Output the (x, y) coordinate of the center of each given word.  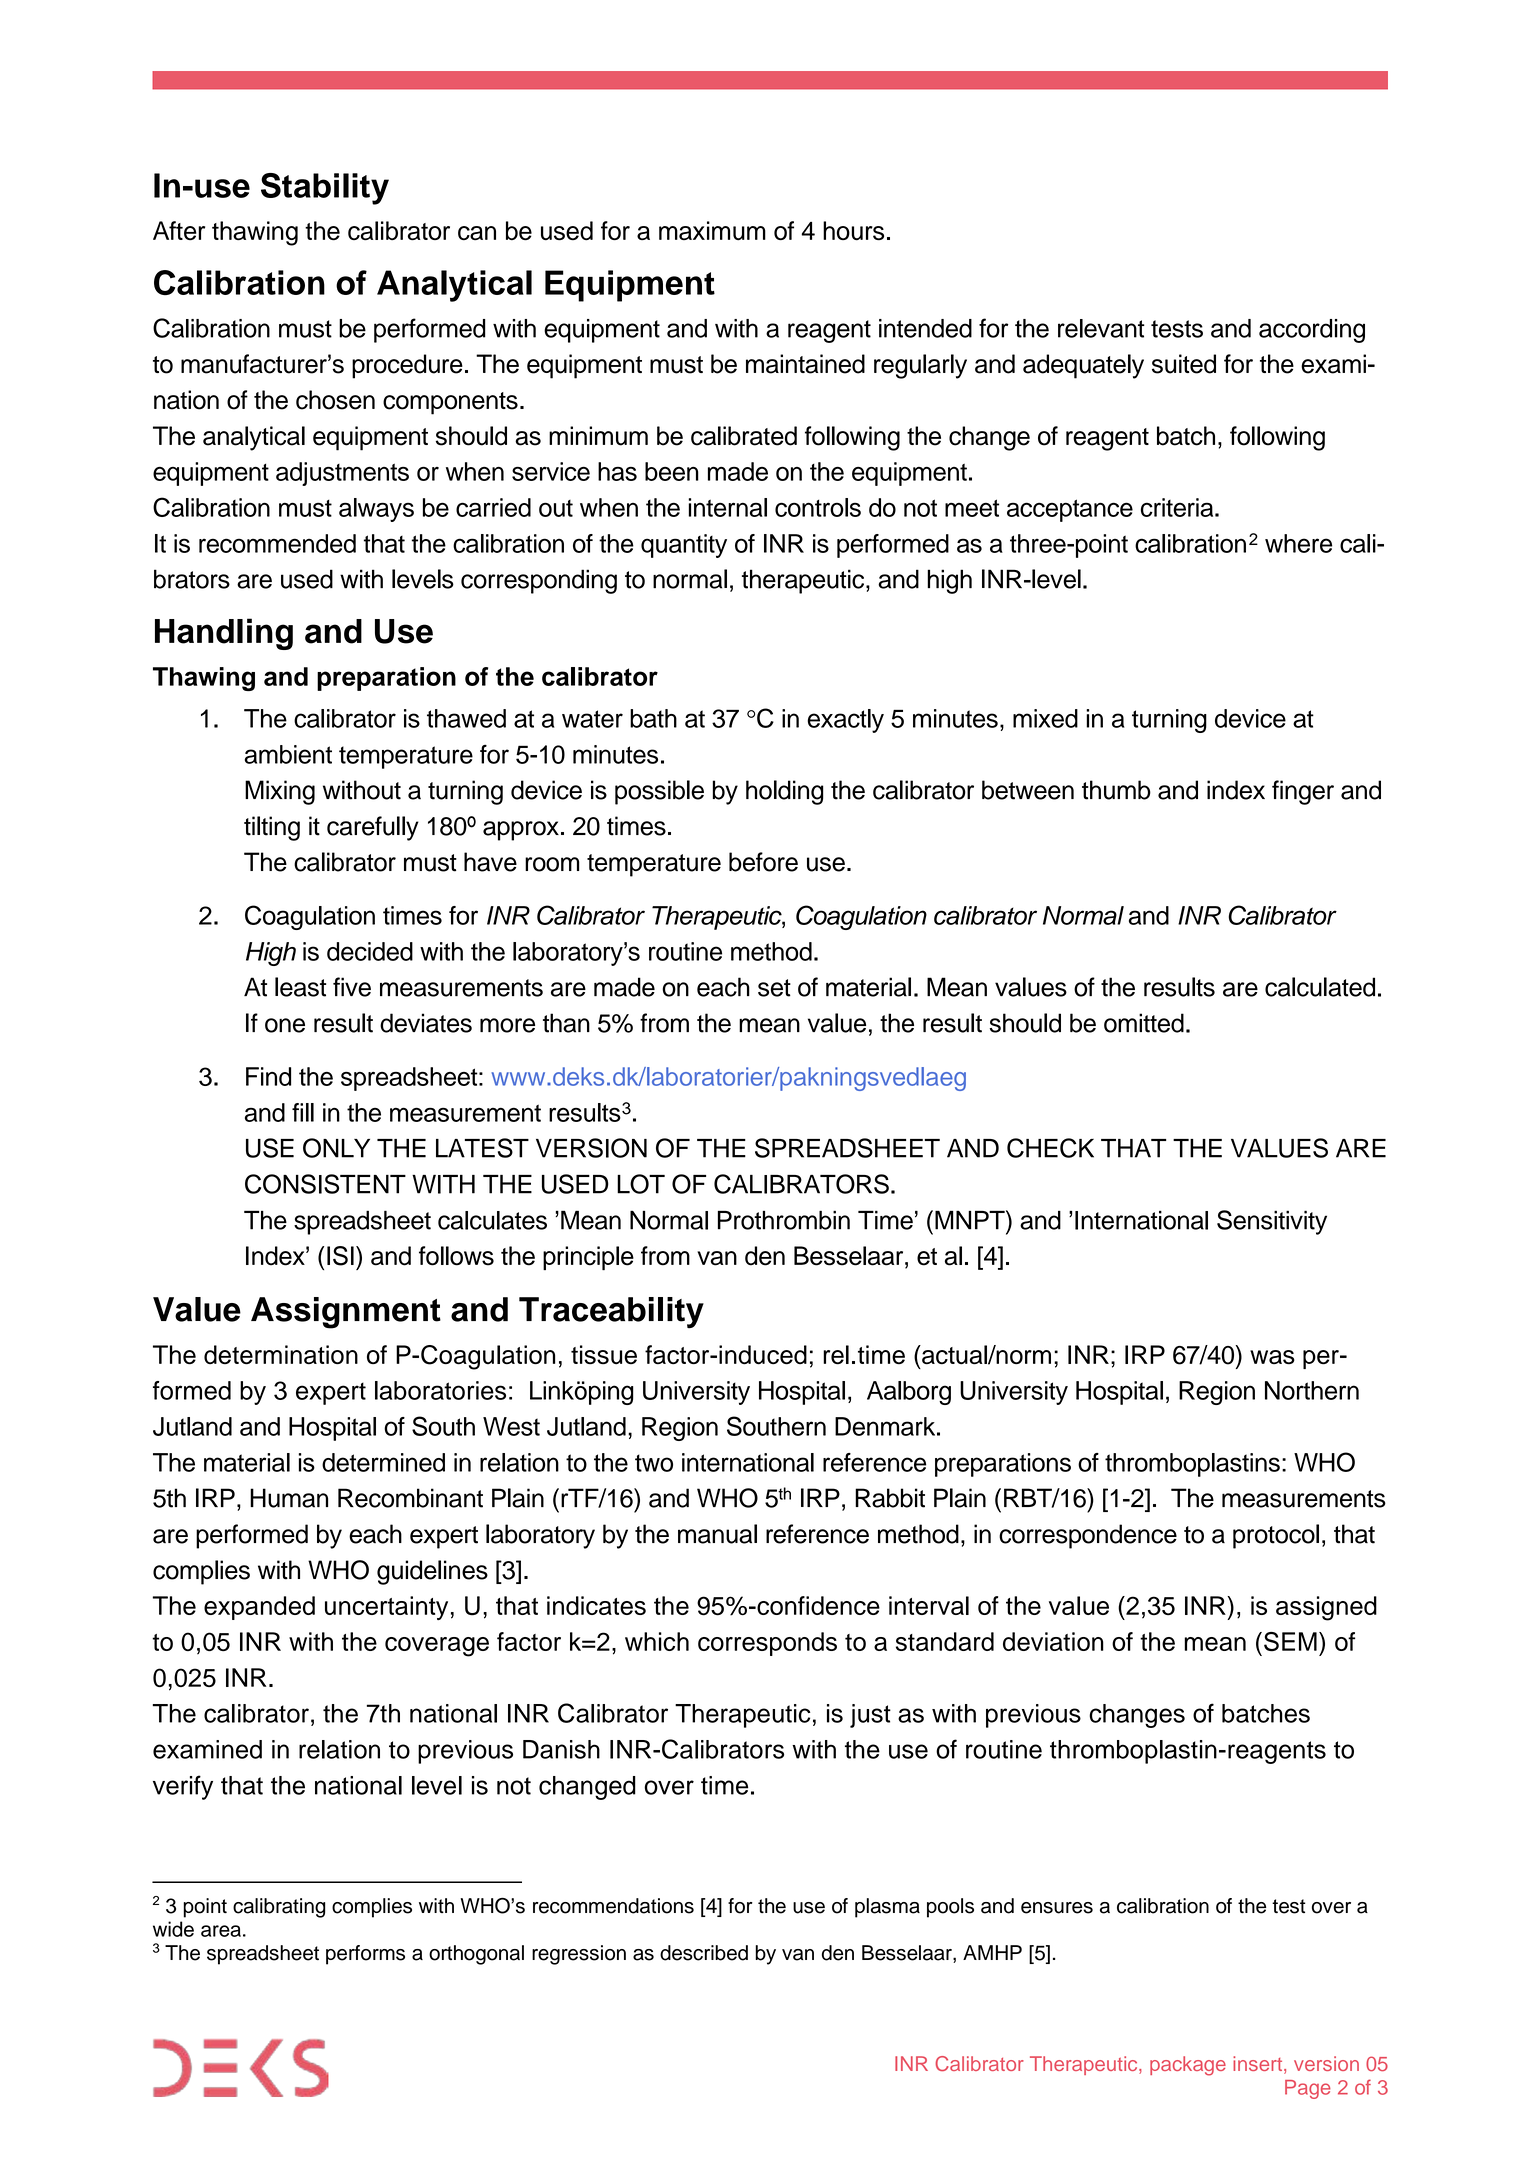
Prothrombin (784, 1220)
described (704, 1953)
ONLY (336, 1148)
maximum (712, 231)
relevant (1101, 328)
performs (365, 1955)
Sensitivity (1272, 1222)
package (1188, 2066)
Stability (325, 189)
